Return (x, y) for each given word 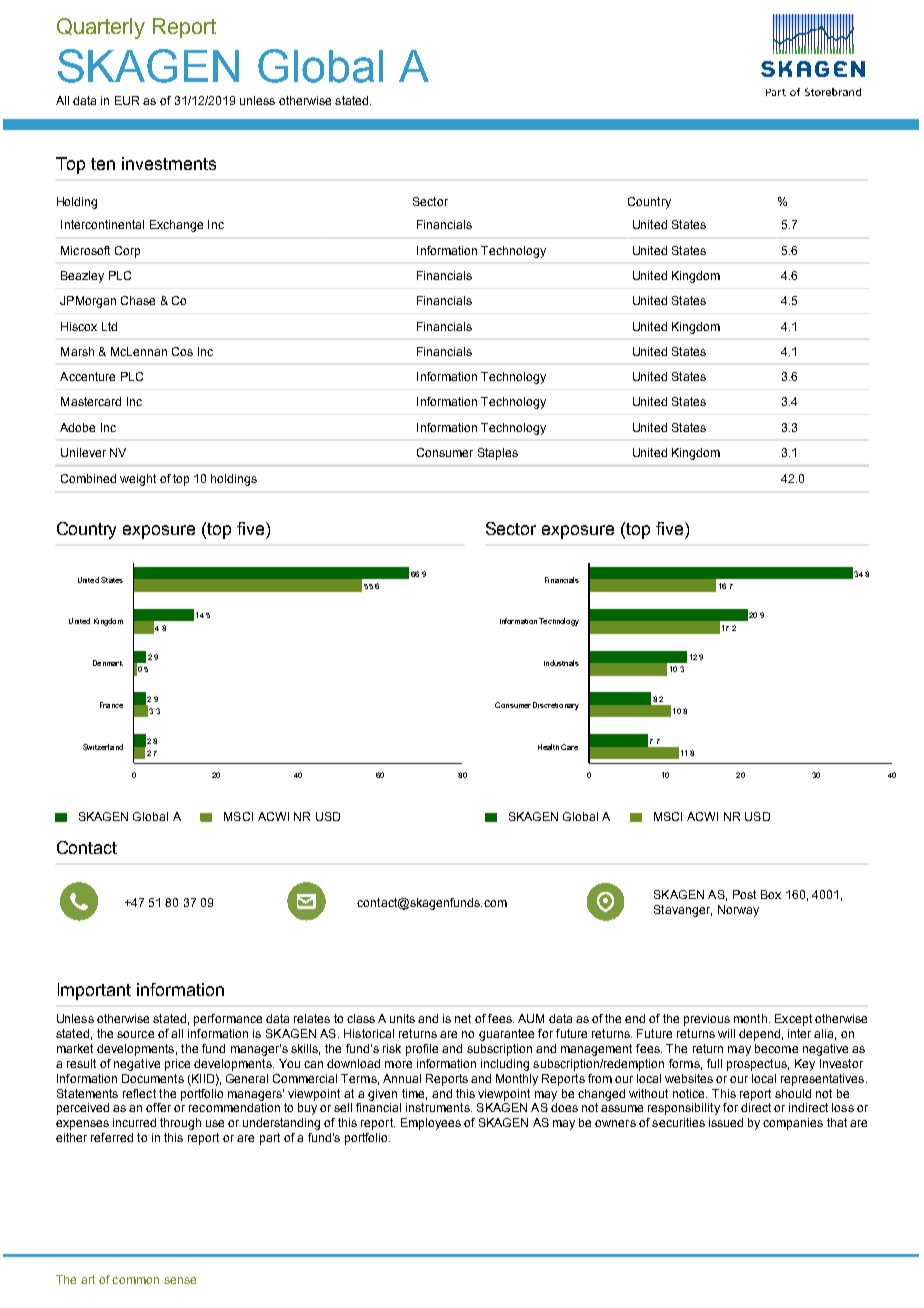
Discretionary (556, 706)
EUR (127, 100)
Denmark (108, 663)
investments (169, 163)
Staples (498, 454)
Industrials (561, 663)
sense (180, 1280)
